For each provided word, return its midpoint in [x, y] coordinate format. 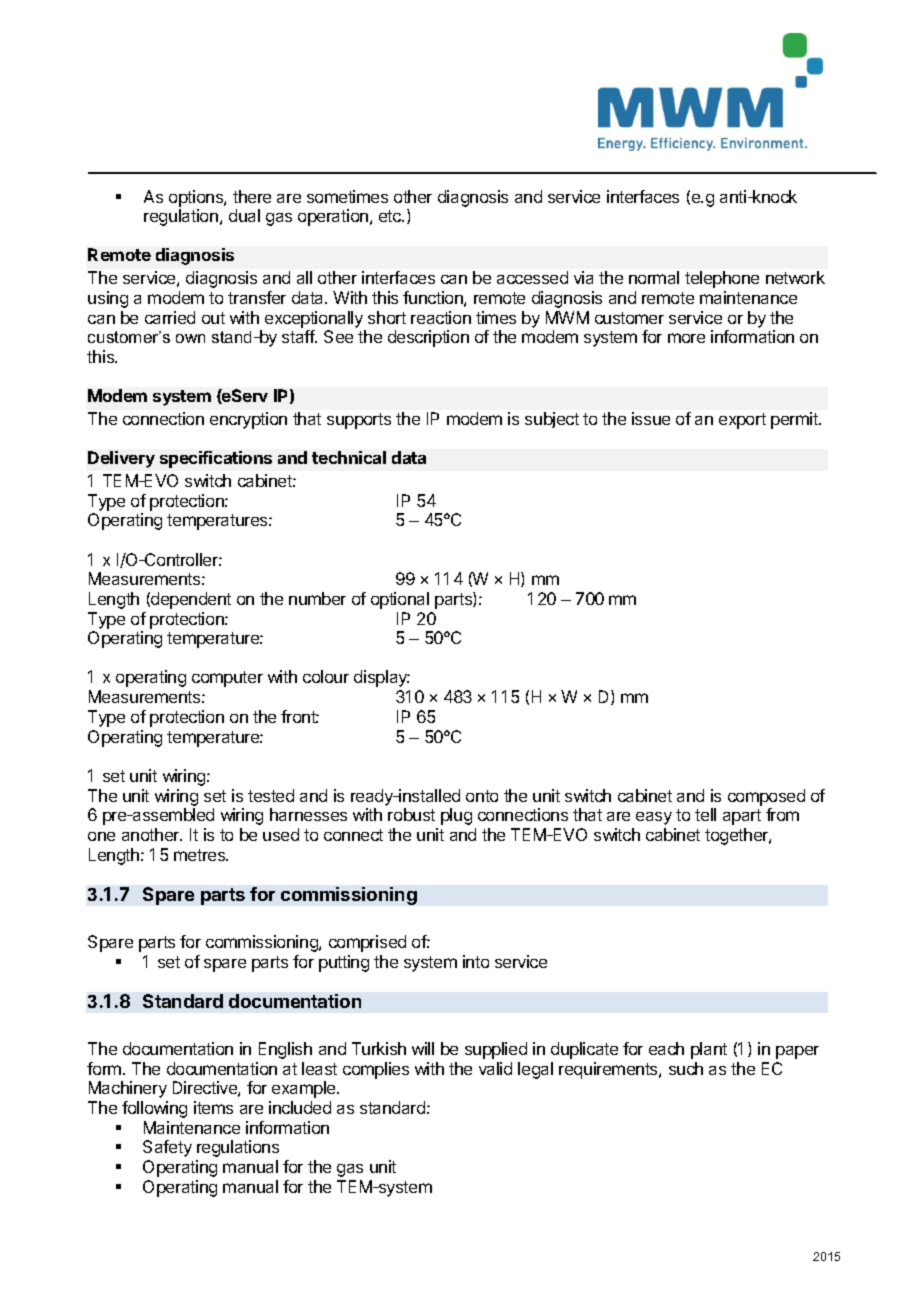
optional [400, 600]
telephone [722, 279]
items [213, 1107]
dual [244, 215]
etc [391, 216]
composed [766, 797]
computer [227, 679]
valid [495, 1068]
